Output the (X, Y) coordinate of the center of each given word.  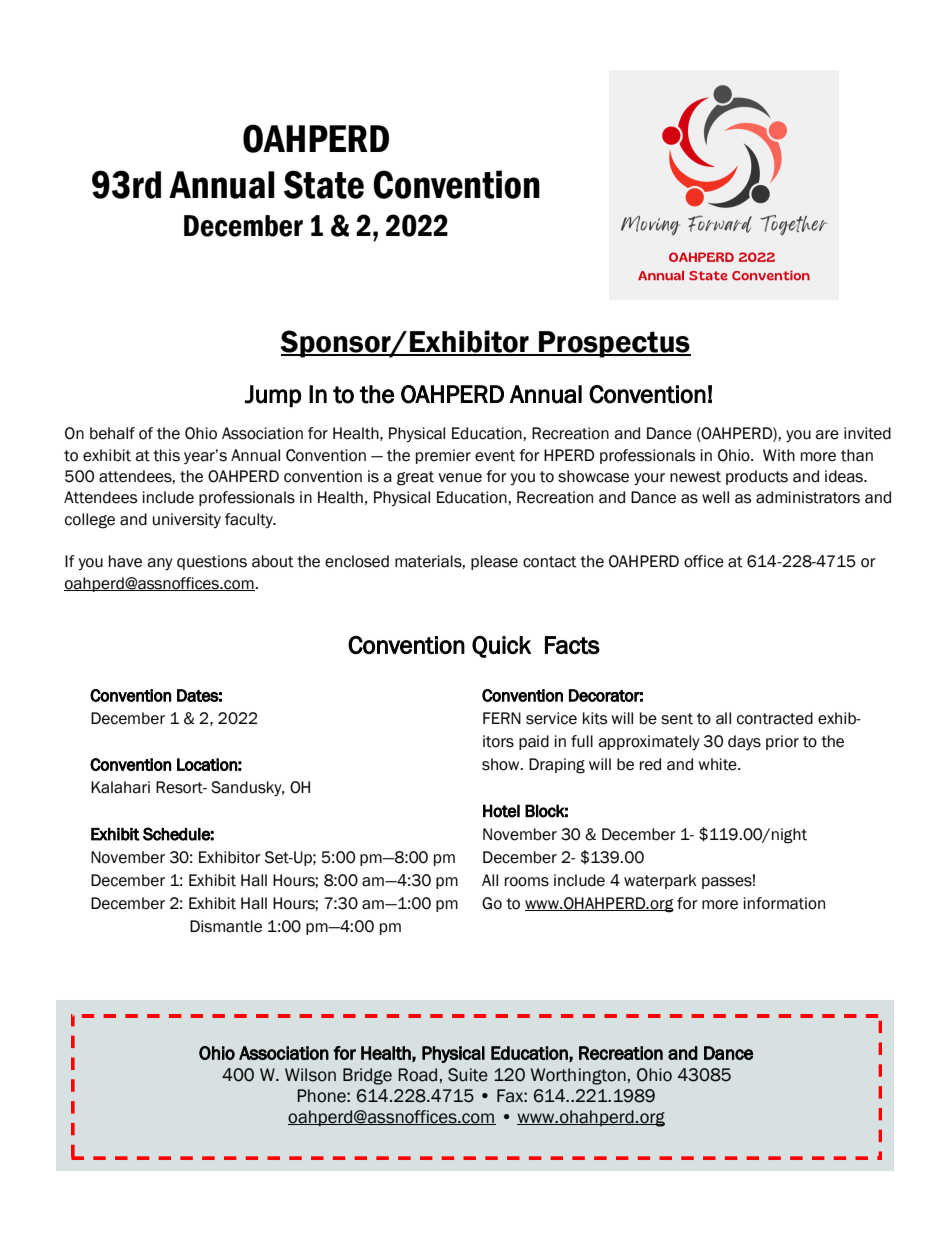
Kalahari (120, 787)
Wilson (310, 1075)
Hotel (501, 811)
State (324, 184)
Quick (501, 647)
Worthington (578, 1076)
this (166, 455)
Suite (468, 1075)
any (160, 564)
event (495, 456)
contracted (775, 718)
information (784, 903)
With (779, 455)
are (827, 435)
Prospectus (614, 344)
